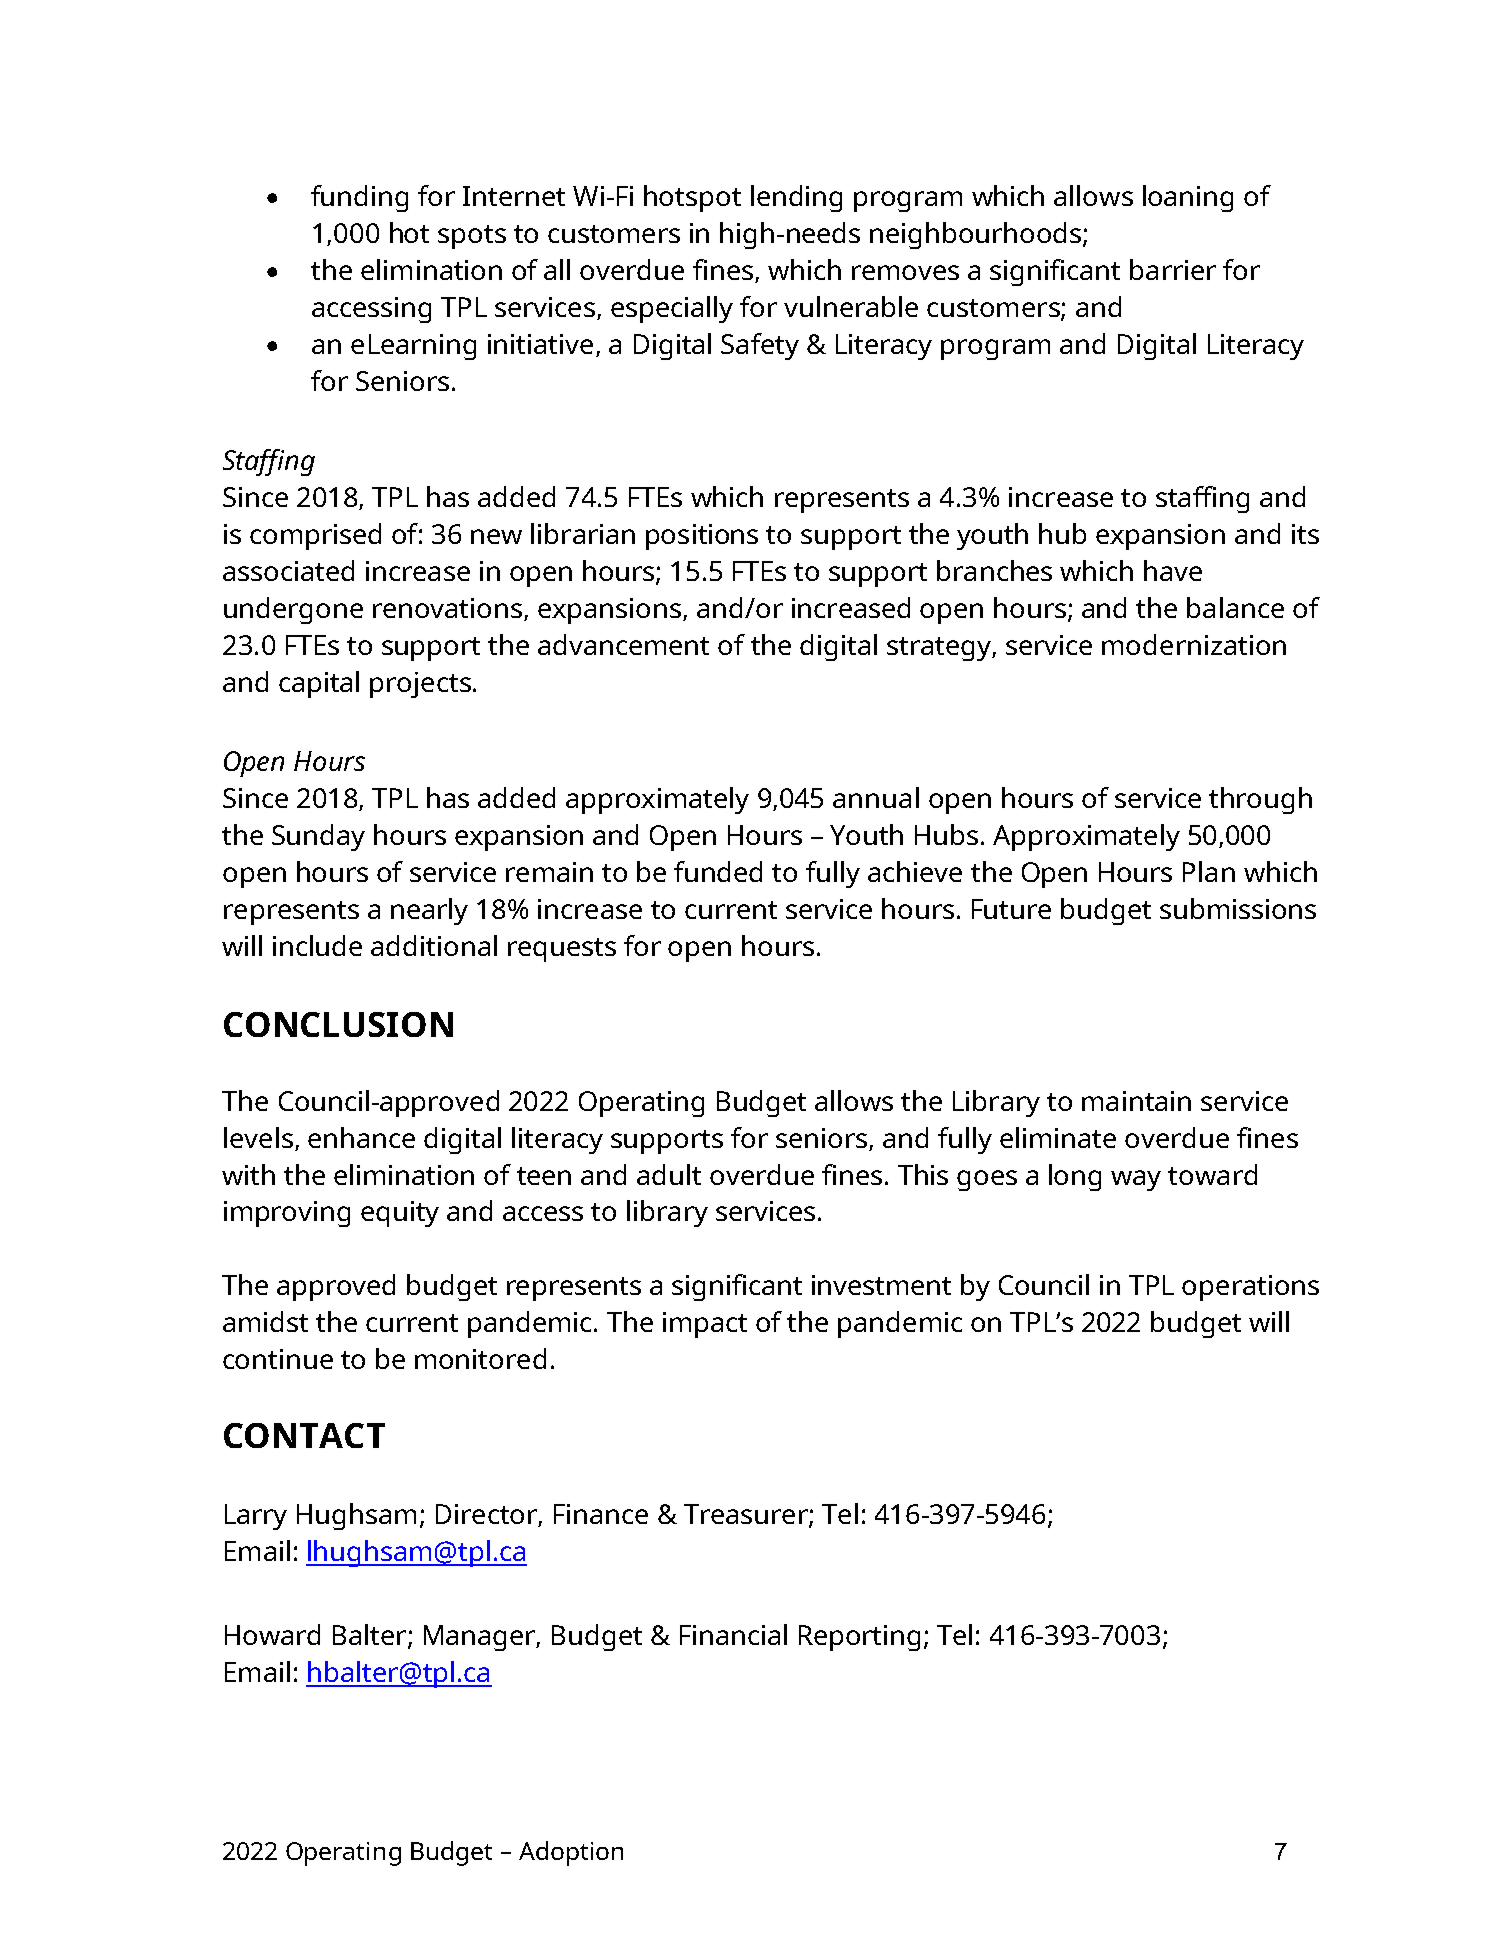  What do you see at coordinates (796, 198) in the screenshot?
I see `lending` at bounding box center [796, 198].
